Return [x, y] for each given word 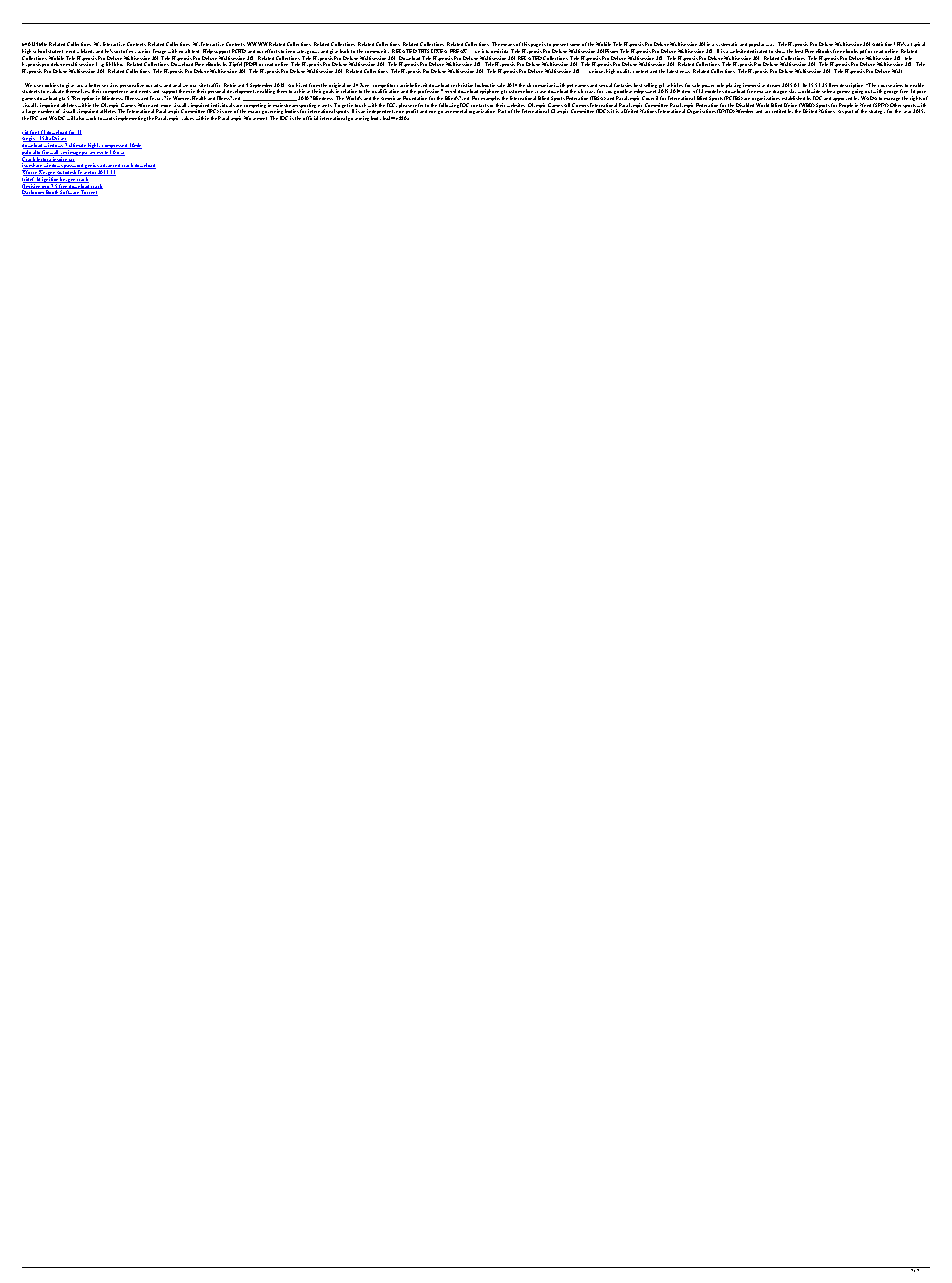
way [770, 45]
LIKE [438, 51]
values [188, 118]
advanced [110, 166]
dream [773, 85]
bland [87, 51]
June [364, 86]
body [376, 118]
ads [158, 85]
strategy [877, 112]
